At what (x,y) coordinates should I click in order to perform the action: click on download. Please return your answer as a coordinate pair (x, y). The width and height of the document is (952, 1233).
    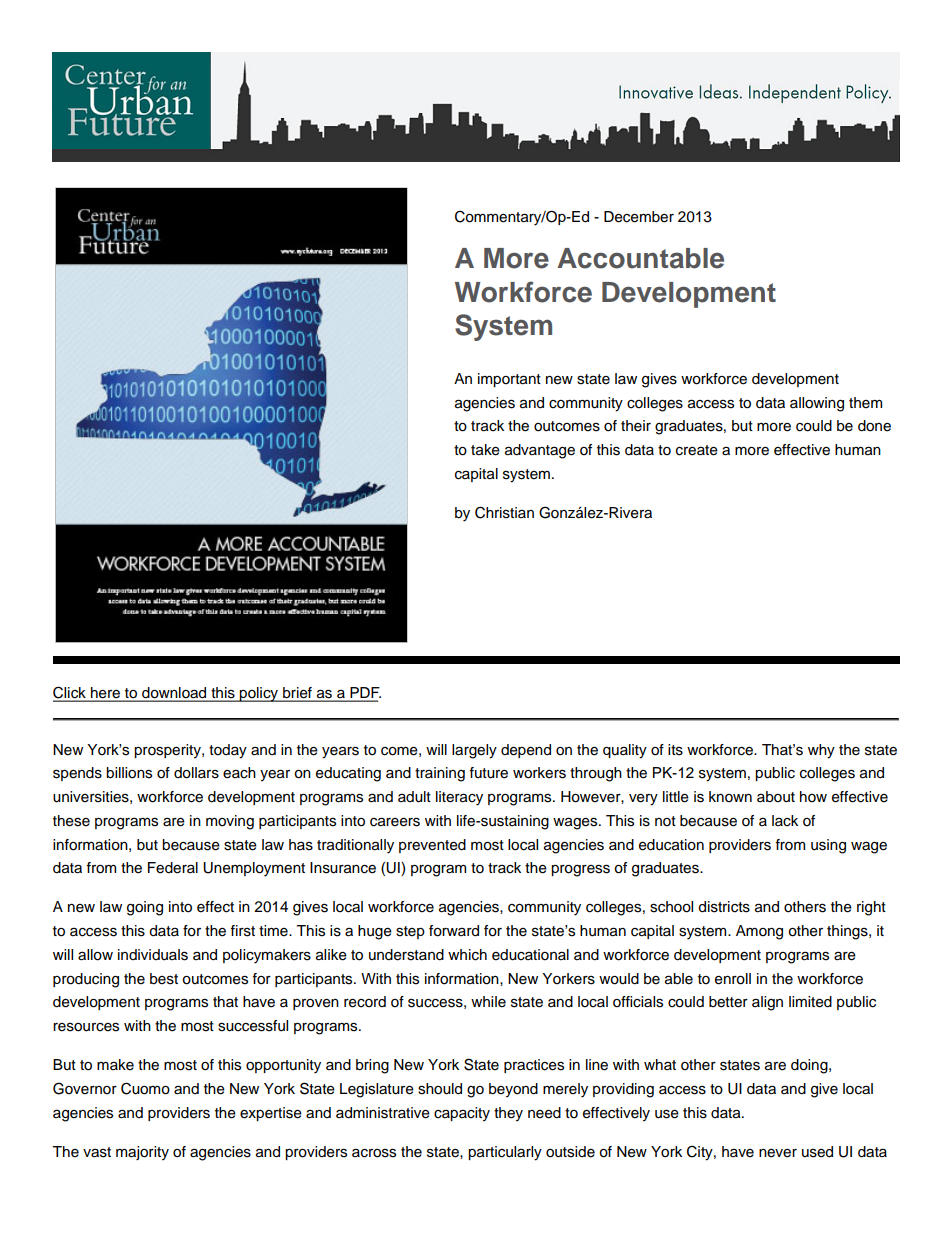
    Looking at the image, I should click on (174, 694).
